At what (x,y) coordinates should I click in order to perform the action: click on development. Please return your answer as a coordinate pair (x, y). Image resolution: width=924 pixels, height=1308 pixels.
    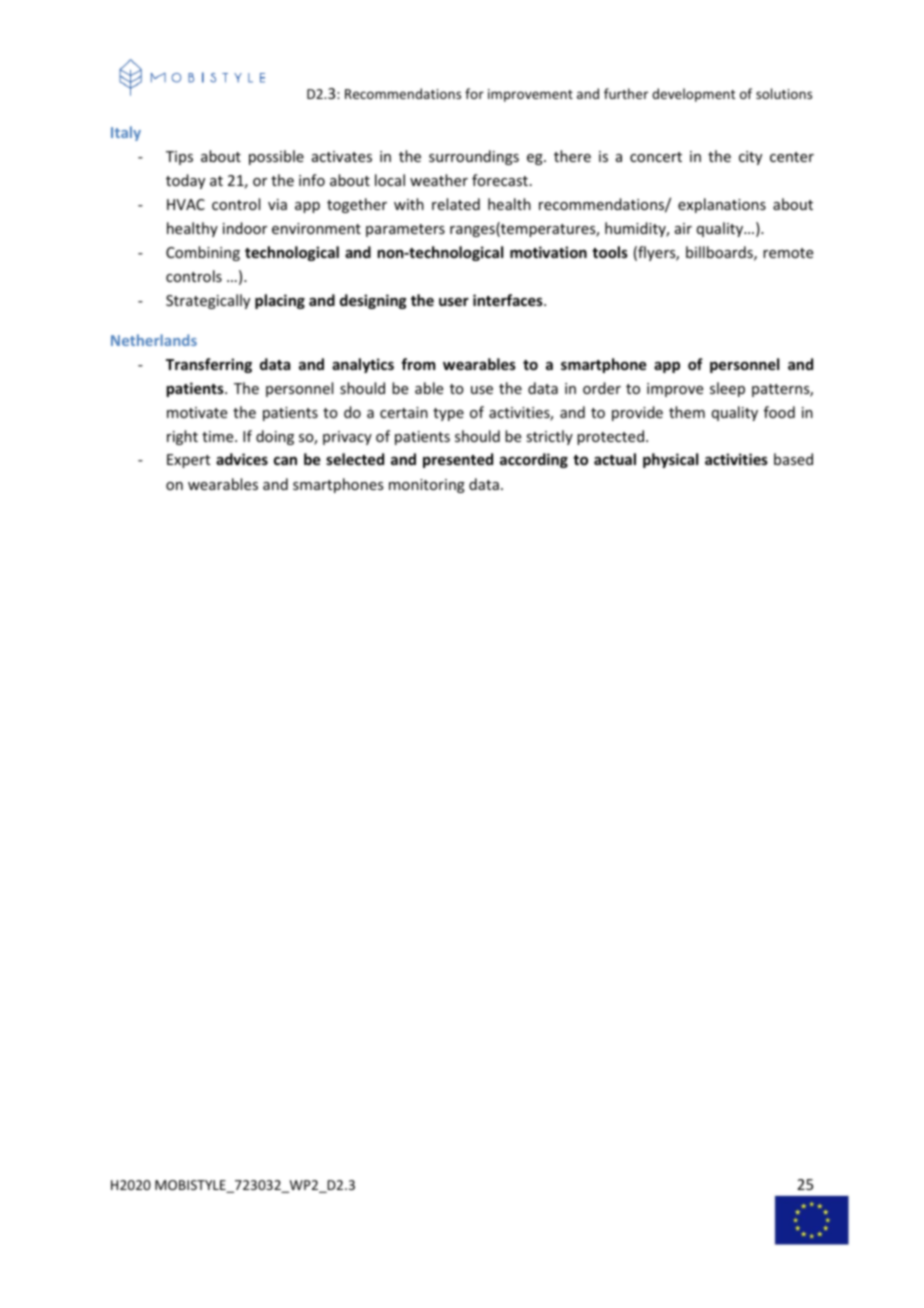
    Looking at the image, I should click on (693, 95).
